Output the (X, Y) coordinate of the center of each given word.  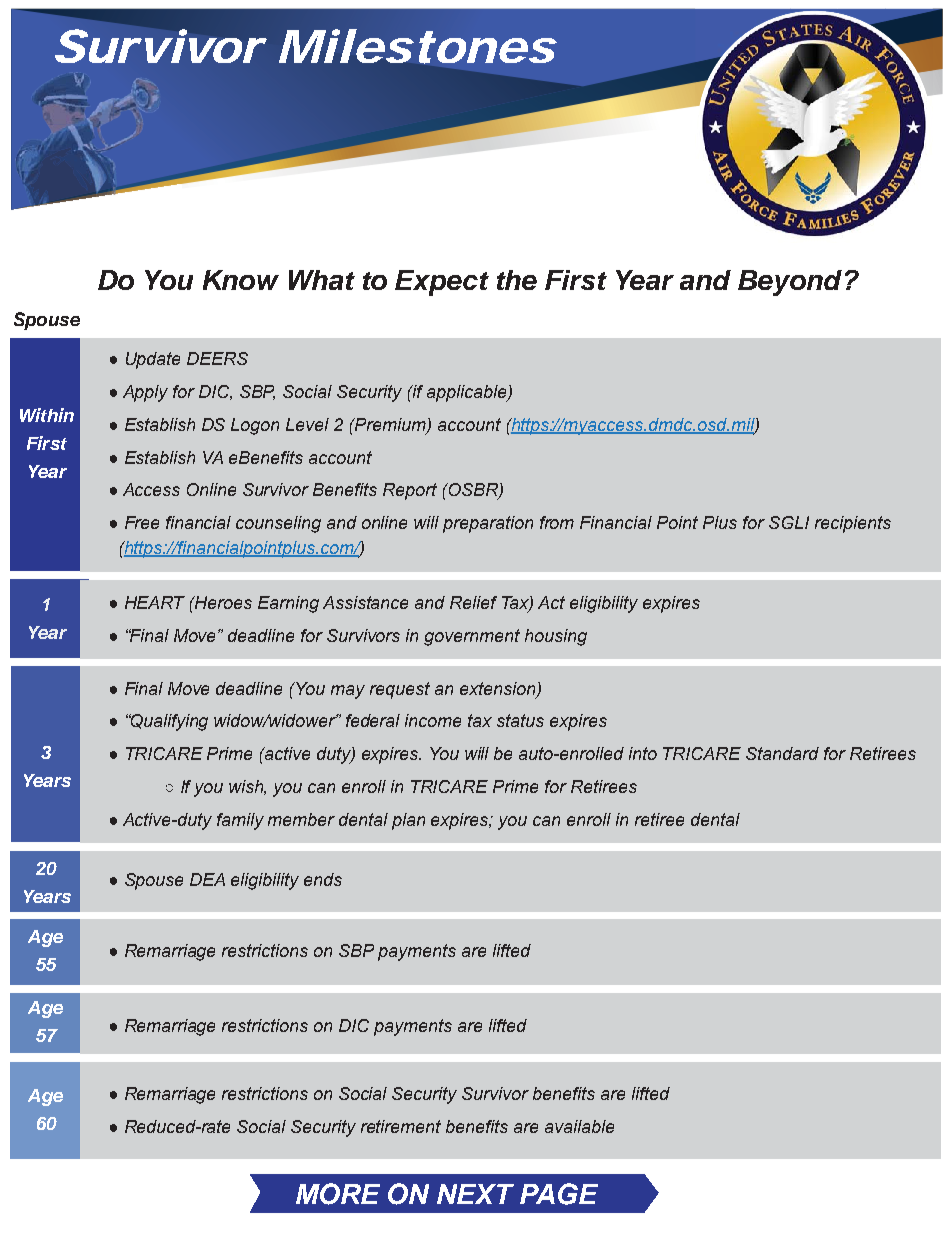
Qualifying (168, 722)
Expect (442, 283)
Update (153, 360)
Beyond (790, 283)
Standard (782, 753)
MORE (338, 1194)
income (433, 720)
